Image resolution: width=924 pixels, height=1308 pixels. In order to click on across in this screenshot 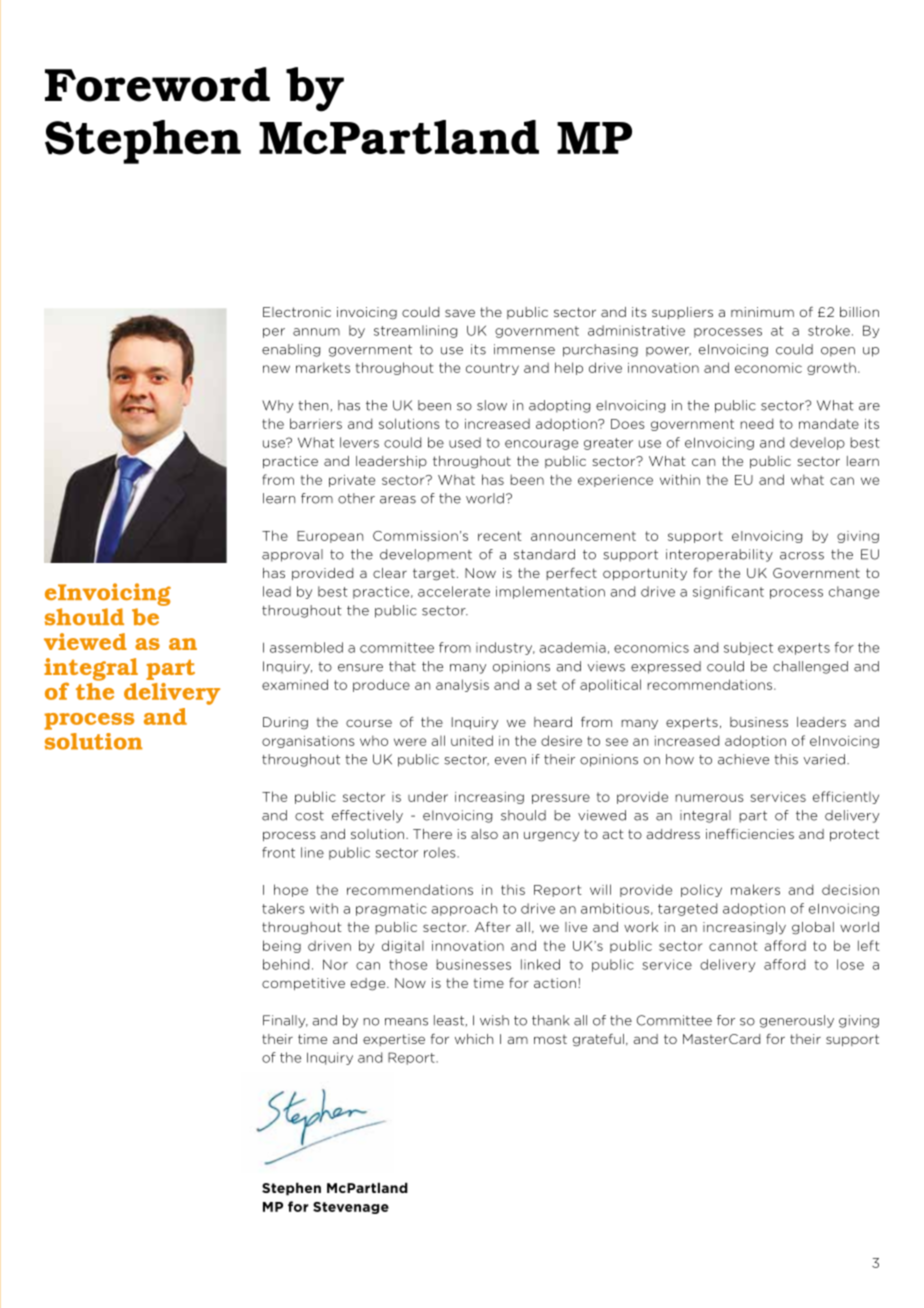, I will do `click(802, 556)`.
